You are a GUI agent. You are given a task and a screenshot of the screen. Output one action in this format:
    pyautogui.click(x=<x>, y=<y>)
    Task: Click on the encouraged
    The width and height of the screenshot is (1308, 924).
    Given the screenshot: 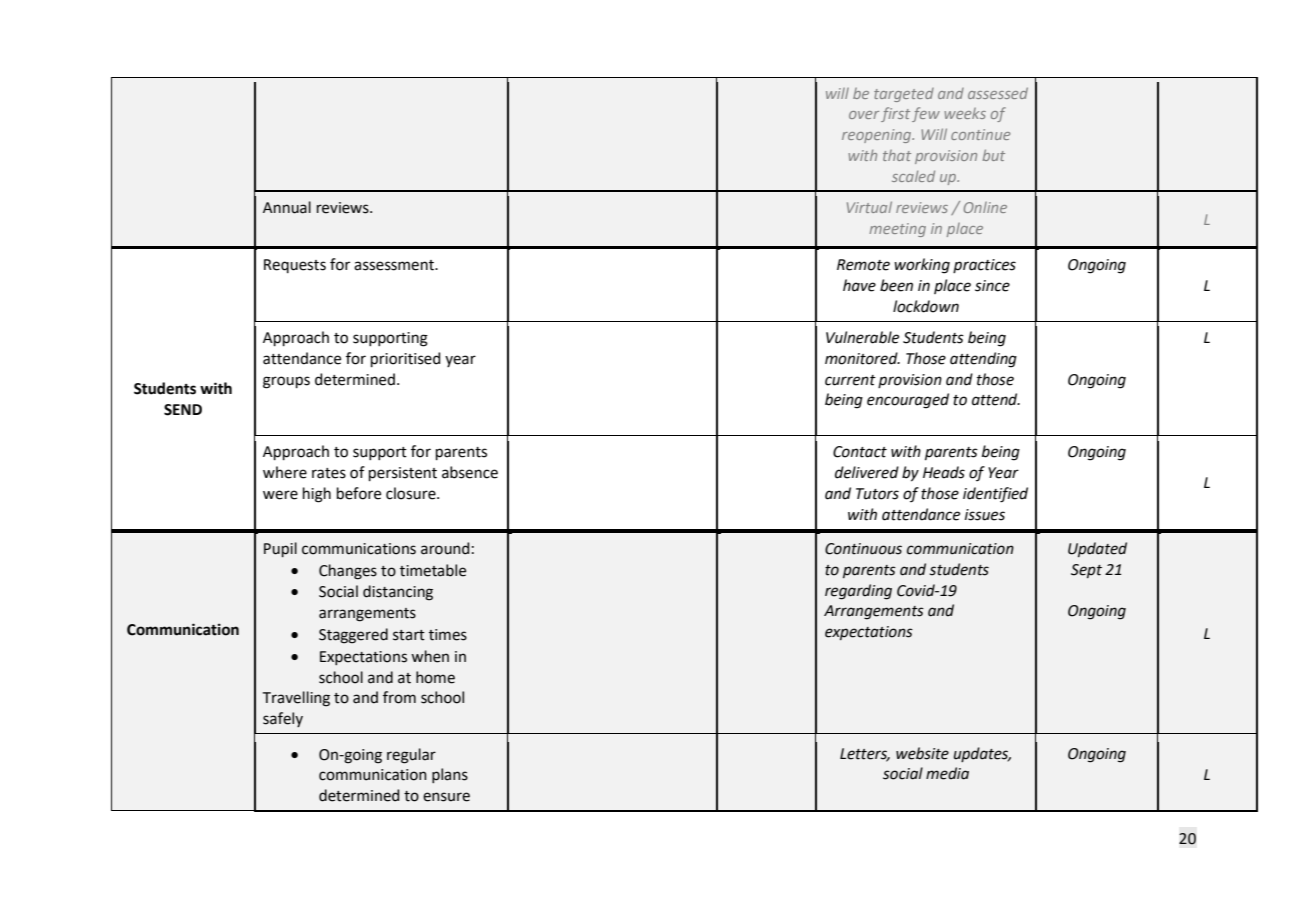 What is the action you would take?
    pyautogui.click(x=908, y=401)
